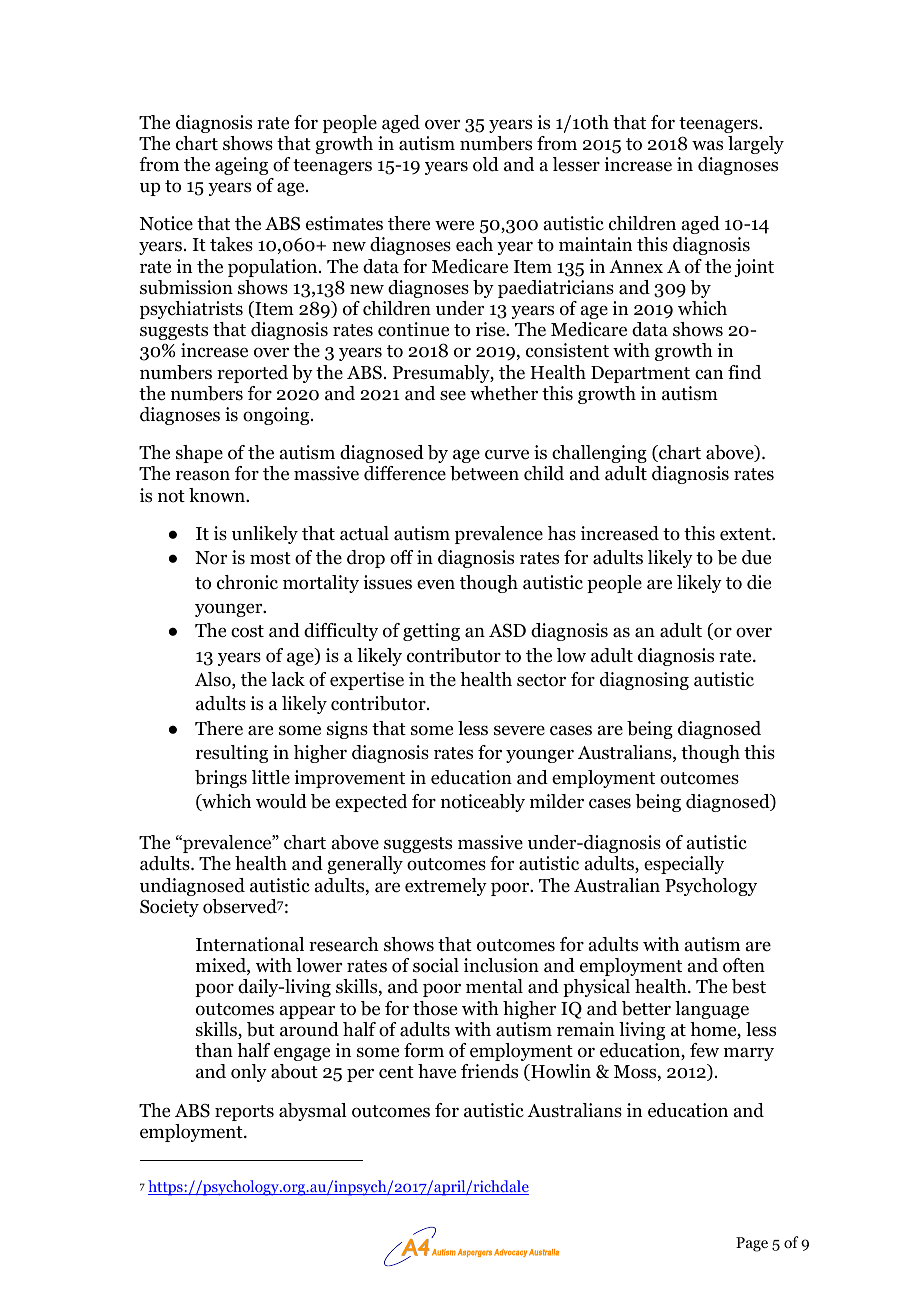  Describe the element at coordinates (244, 1113) in the page. I see `reports` at that location.
